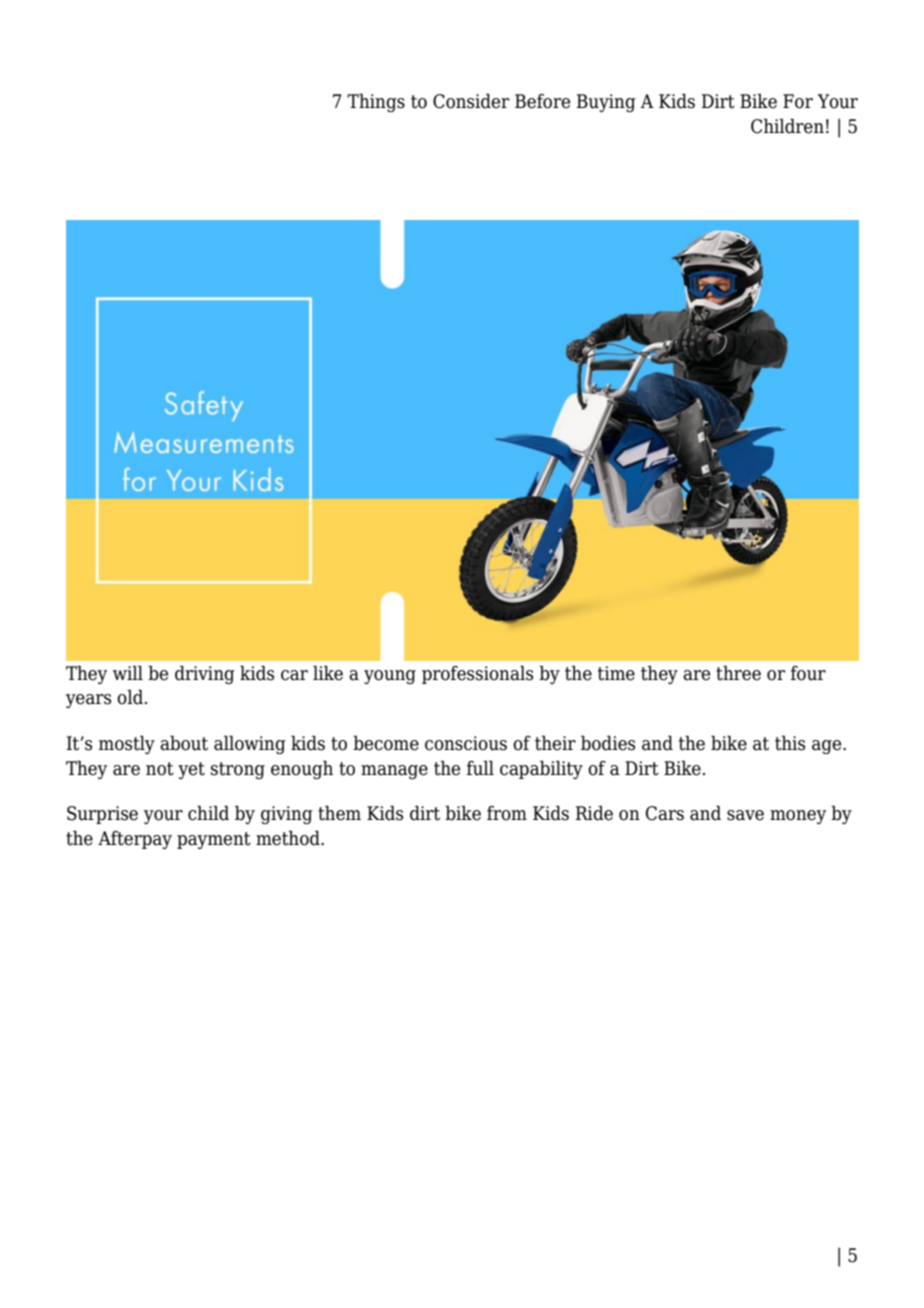 The image size is (924, 1308). Describe the element at coordinates (471, 101) in the document. I see `Consider` at that location.
